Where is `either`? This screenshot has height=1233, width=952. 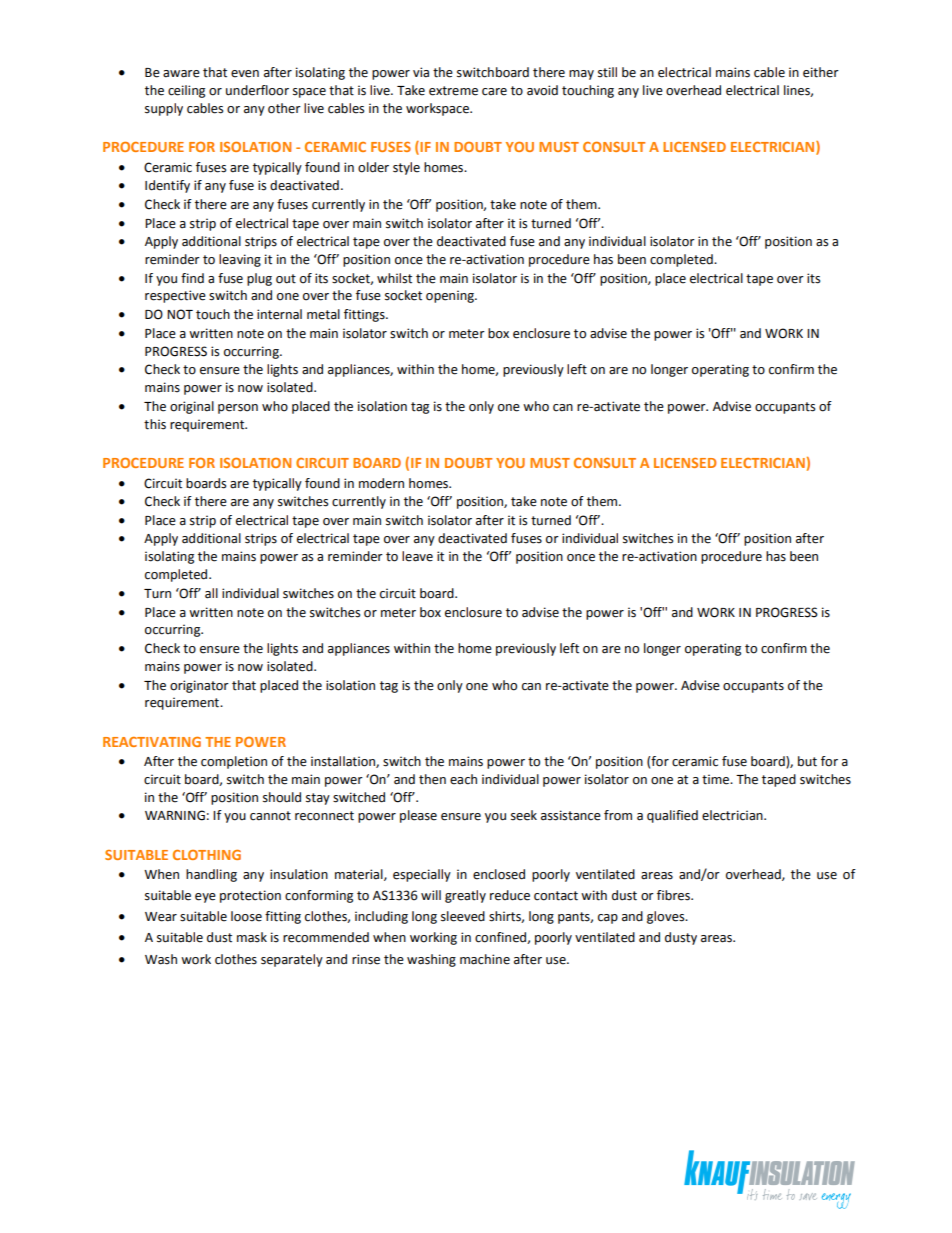 either is located at coordinates (821, 72).
